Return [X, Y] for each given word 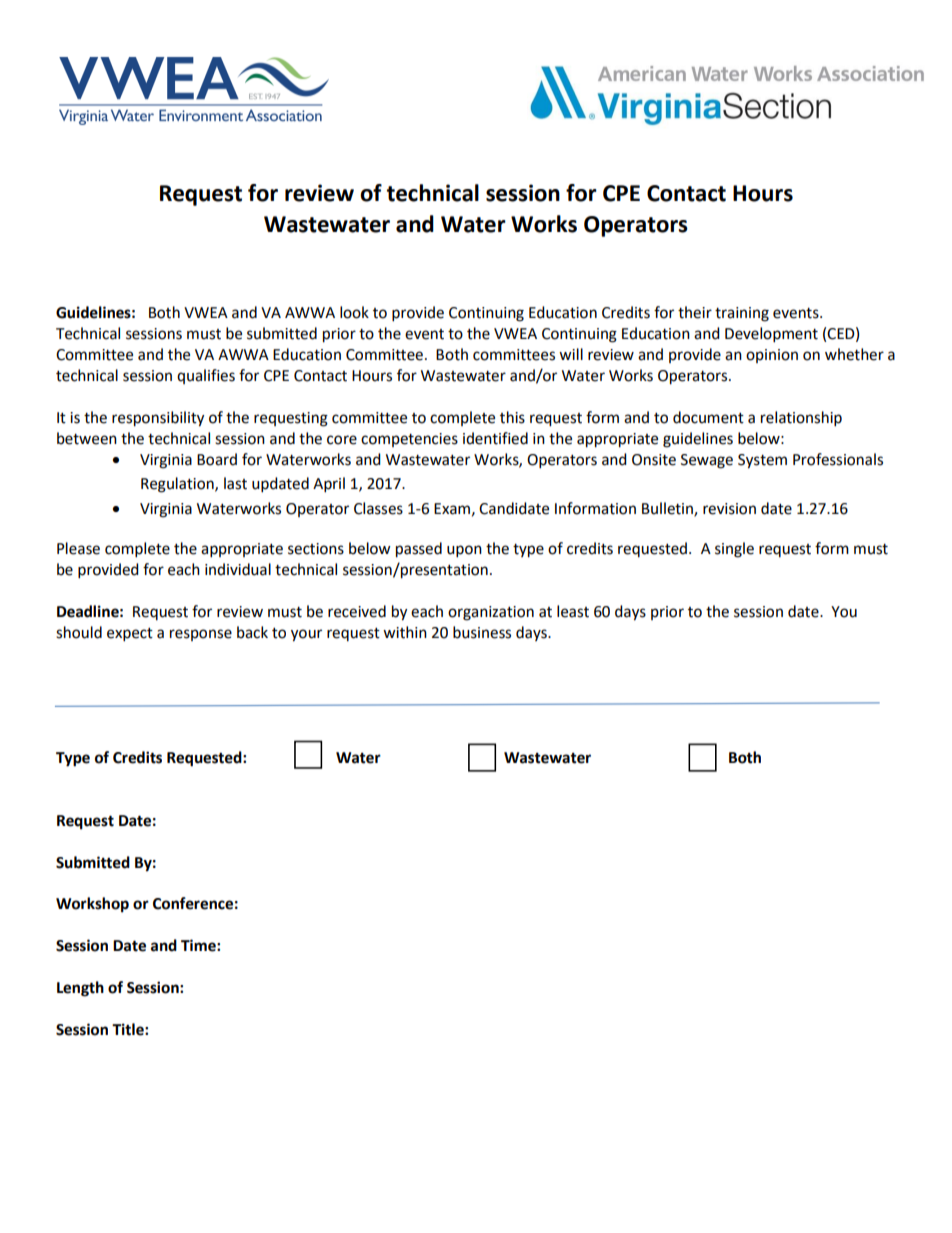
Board [217, 459]
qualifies [206, 376]
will [571, 354]
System [762, 461]
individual [238, 569]
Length [80, 989]
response [201, 635]
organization [491, 613]
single [734, 550]
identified [495, 438]
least [573, 611]
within [405, 632]
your [306, 635]
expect [130, 635]
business [482, 632]
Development [771, 335]
